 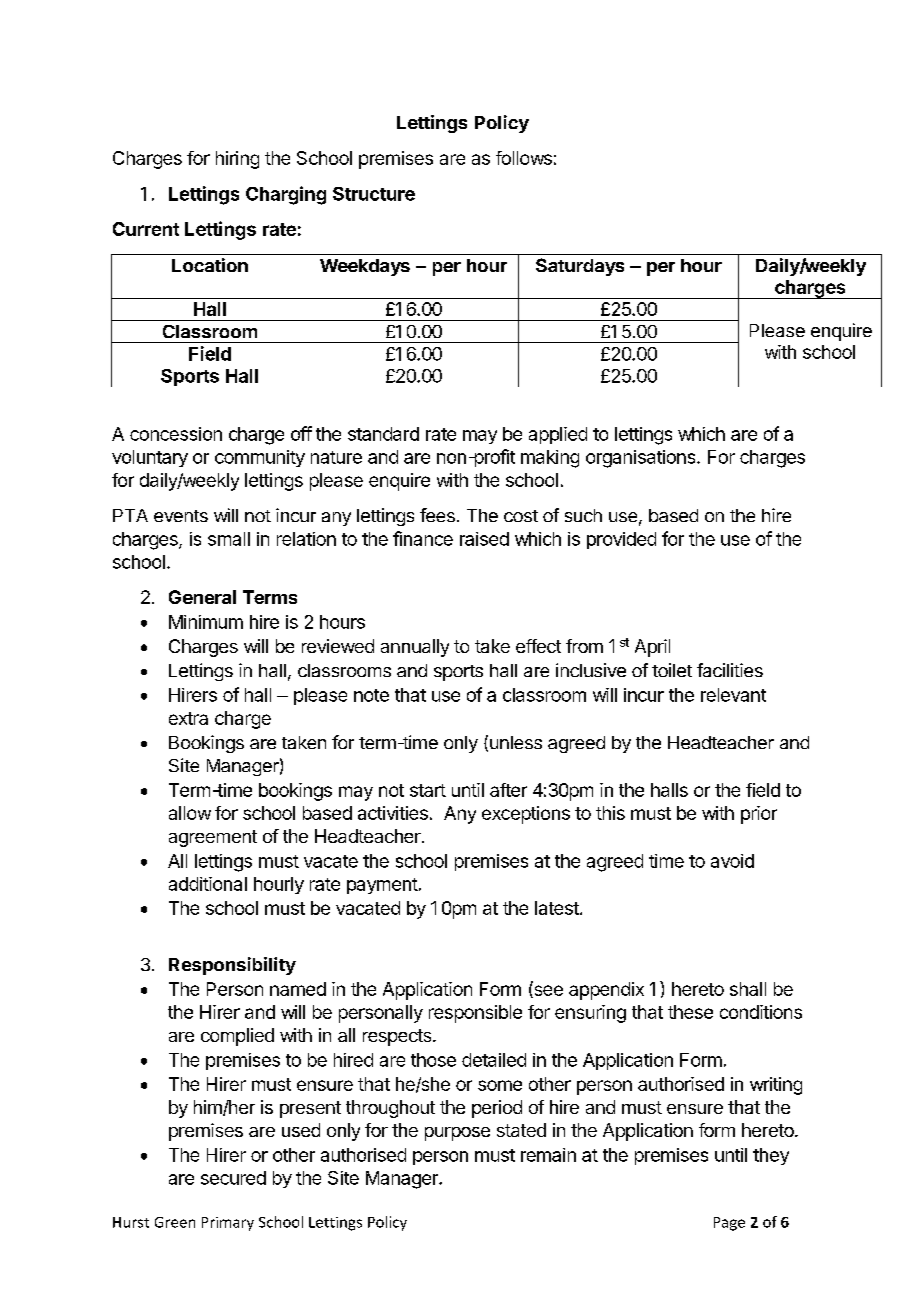 What do you see at coordinates (237, 160) in the page?
I see `hiring` at bounding box center [237, 160].
